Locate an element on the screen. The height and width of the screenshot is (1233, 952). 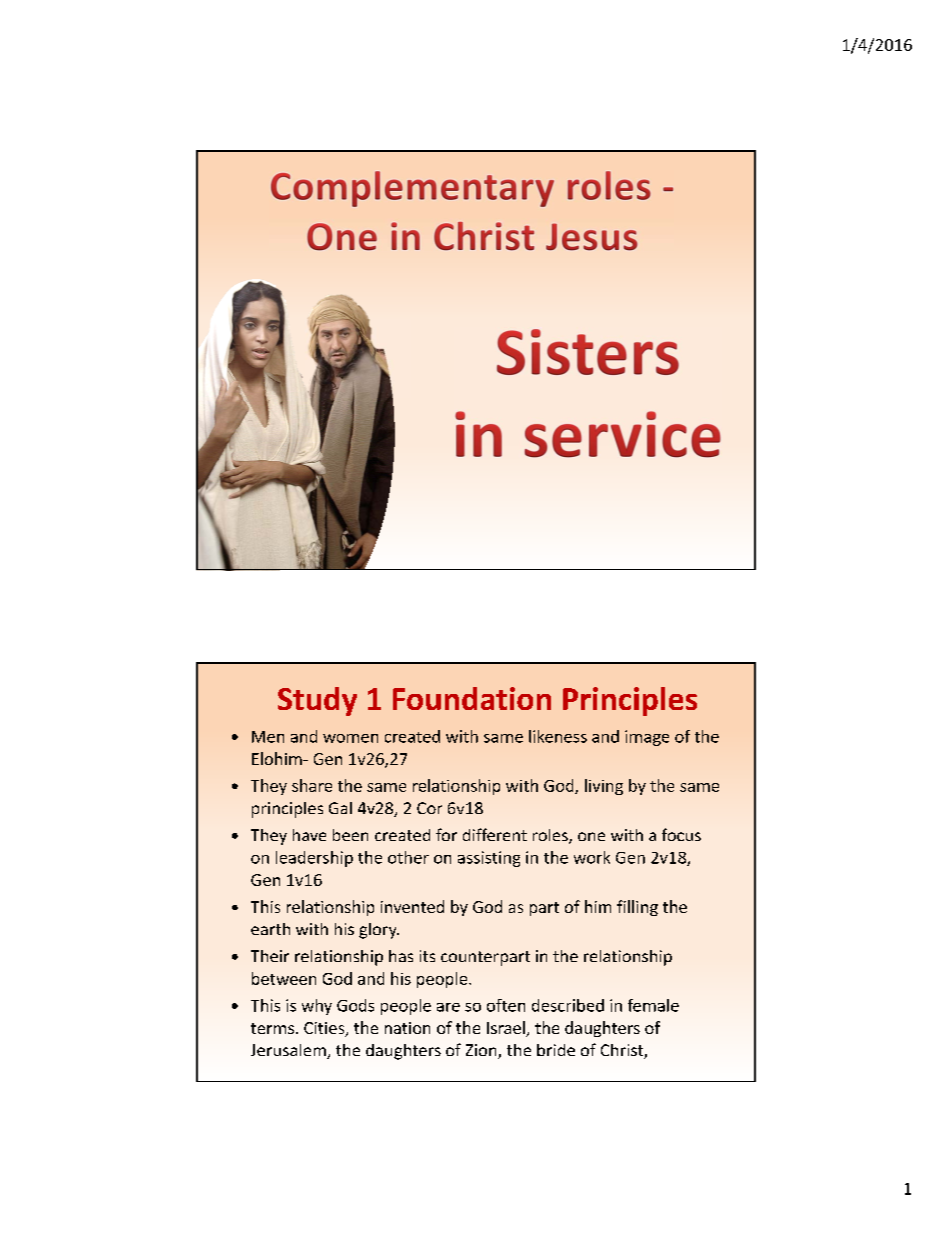
Study is located at coordinates (317, 701).
